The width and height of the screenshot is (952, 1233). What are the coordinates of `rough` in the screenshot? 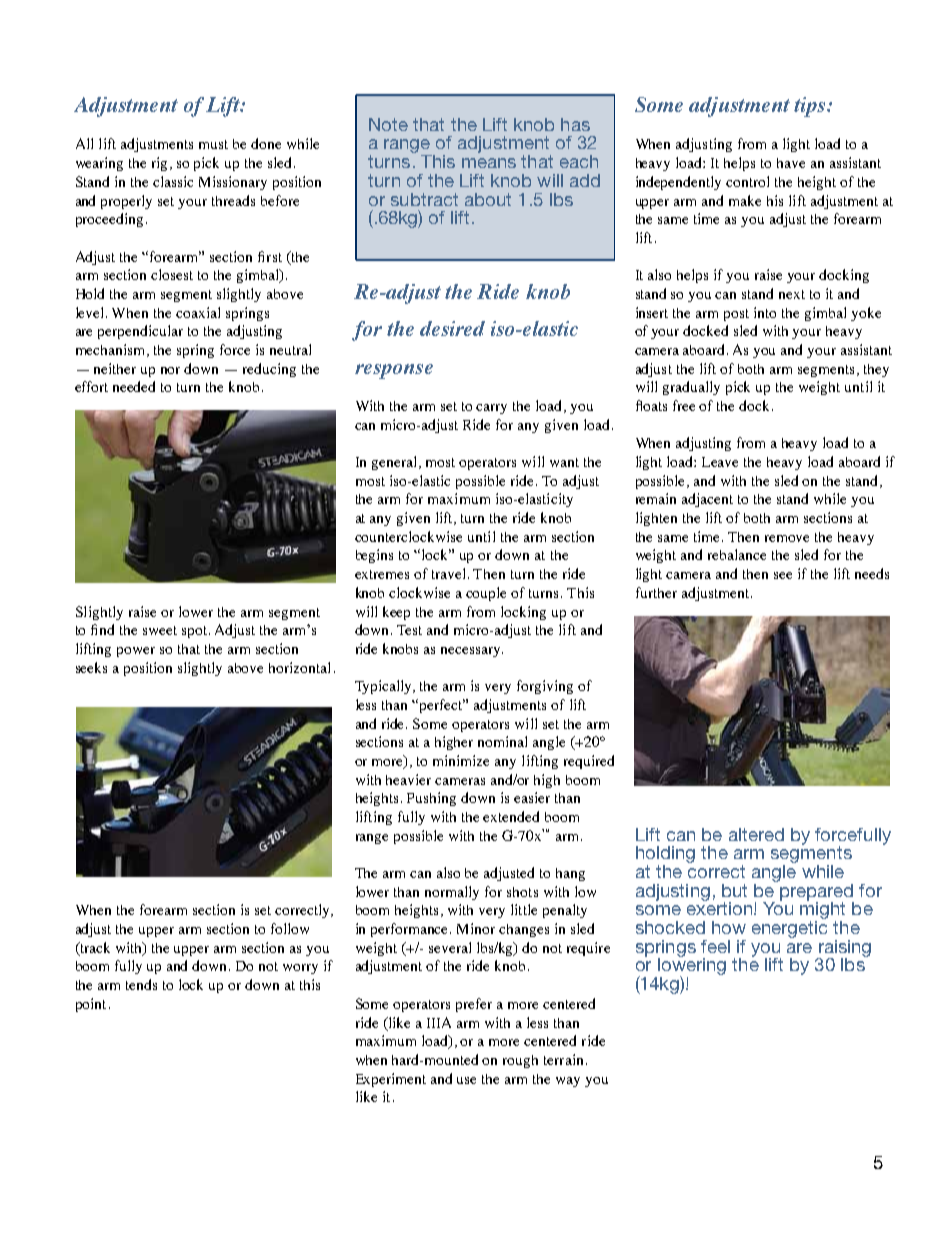 It's located at (520, 1061).
